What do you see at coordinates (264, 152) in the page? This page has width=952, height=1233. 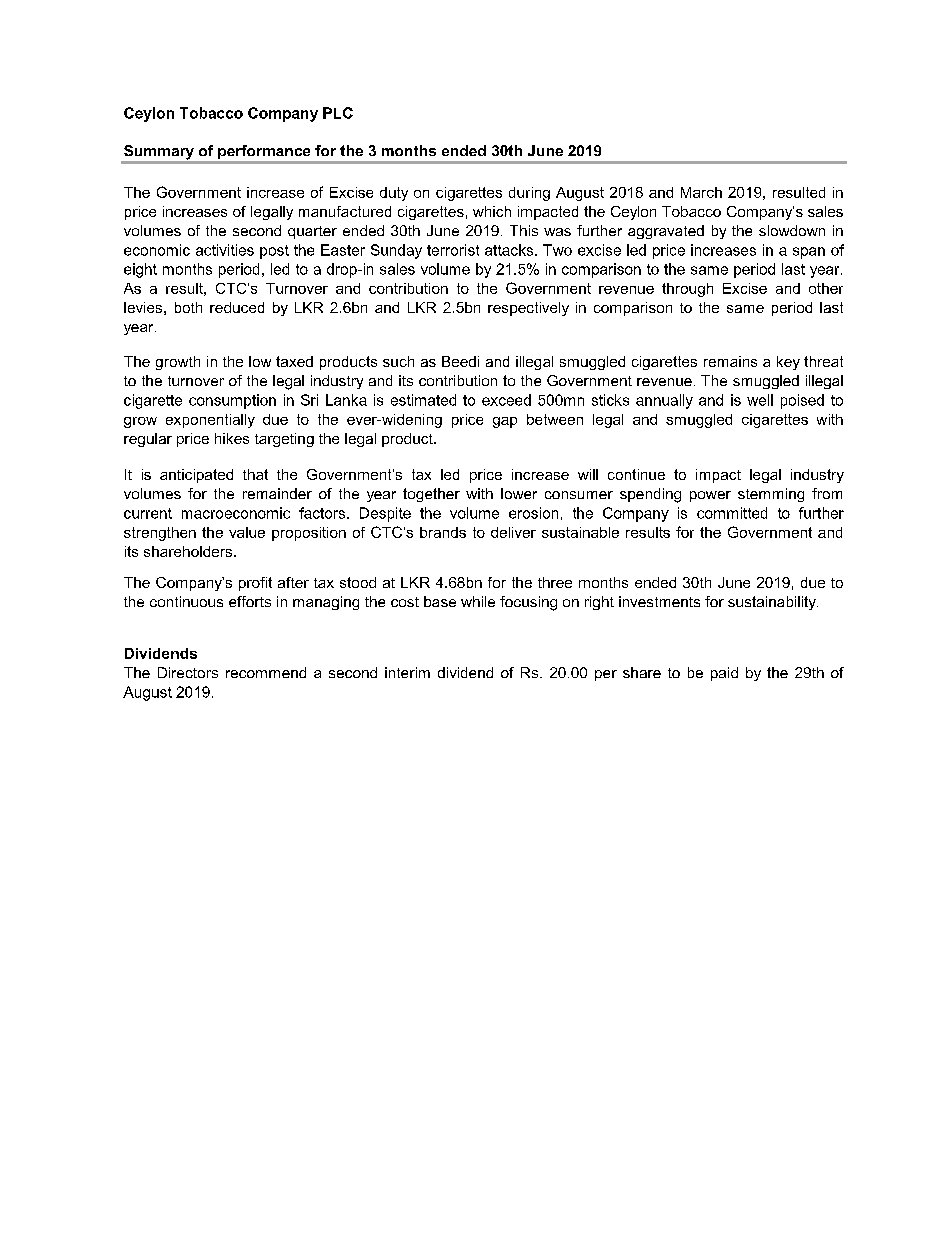 I see `performance` at bounding box center [264, 152].
